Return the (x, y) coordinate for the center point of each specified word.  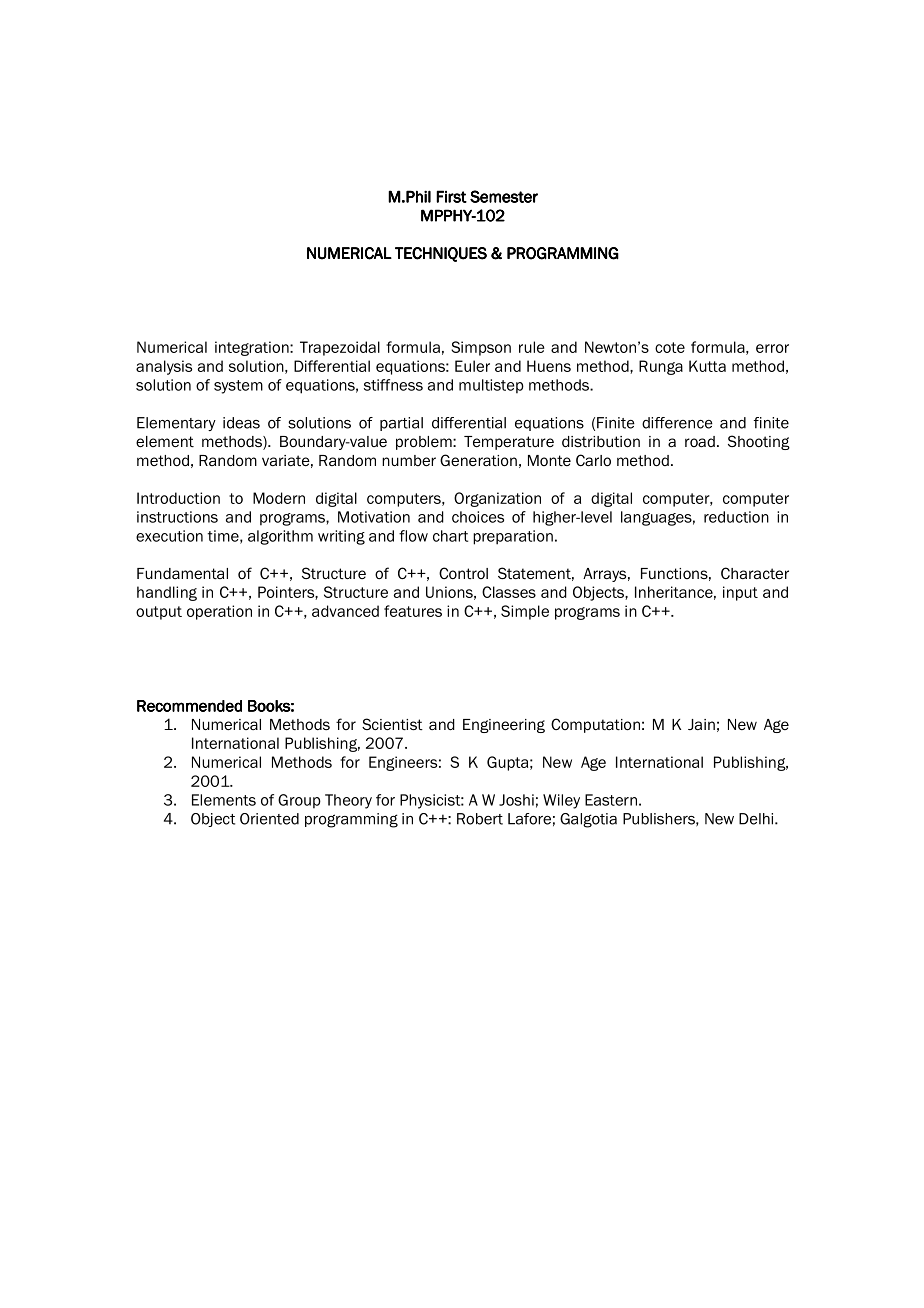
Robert (480, 819)
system (238, 387)
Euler (472, 366)
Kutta (707, 366)
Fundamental (182, 574)
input (740, 593)
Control (463, 573)
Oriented (269, 819)
